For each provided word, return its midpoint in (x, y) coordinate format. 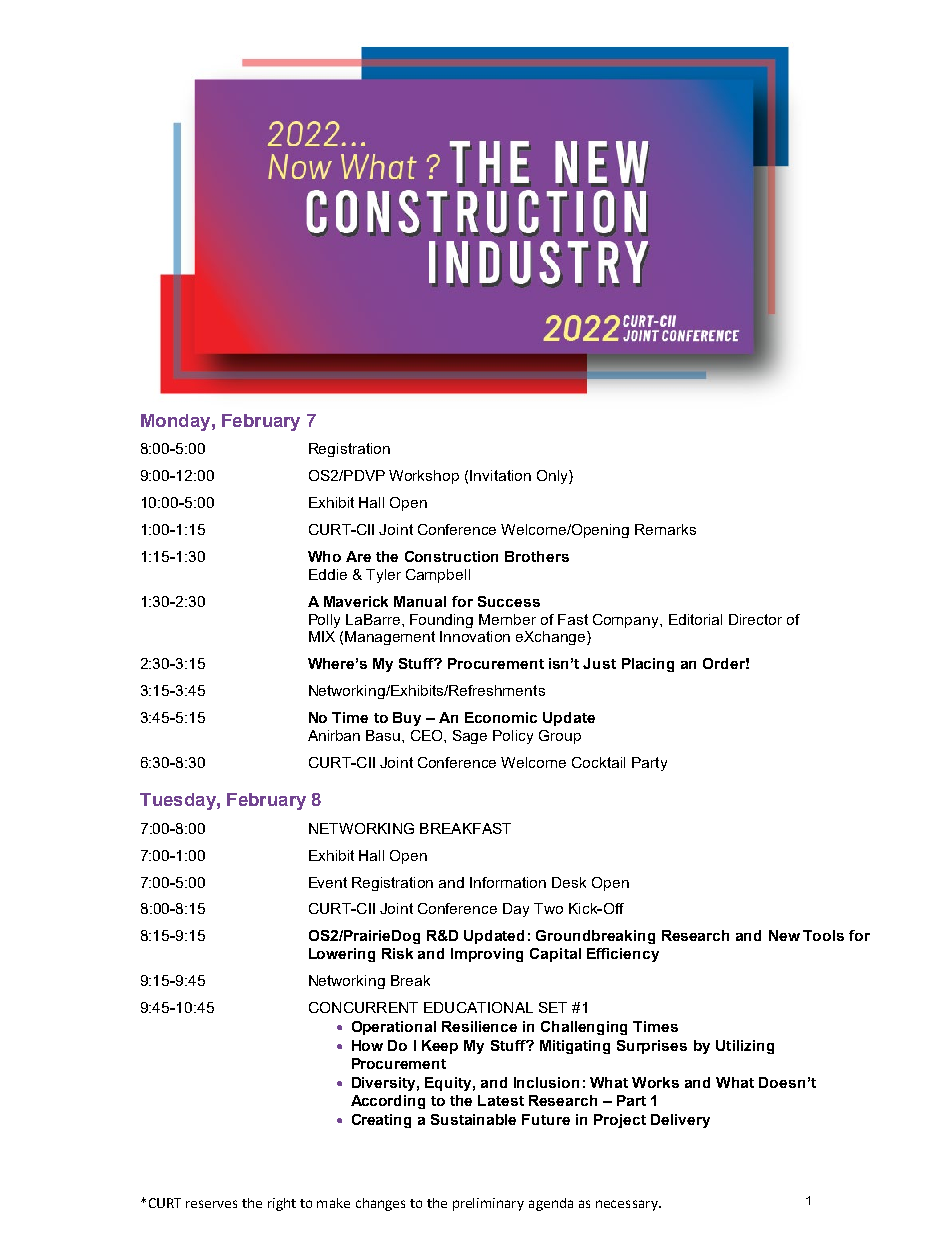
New (784, 935)
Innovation (475, 636)
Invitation (500, 475)
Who (324, 556)
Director (755, 619)
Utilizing (745, 1047)
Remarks (665, 529)
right (282, 1204)
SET (553, 1007)
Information (508, 882)
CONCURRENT (363, 1007)
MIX (322, 636)
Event (328, 882)
